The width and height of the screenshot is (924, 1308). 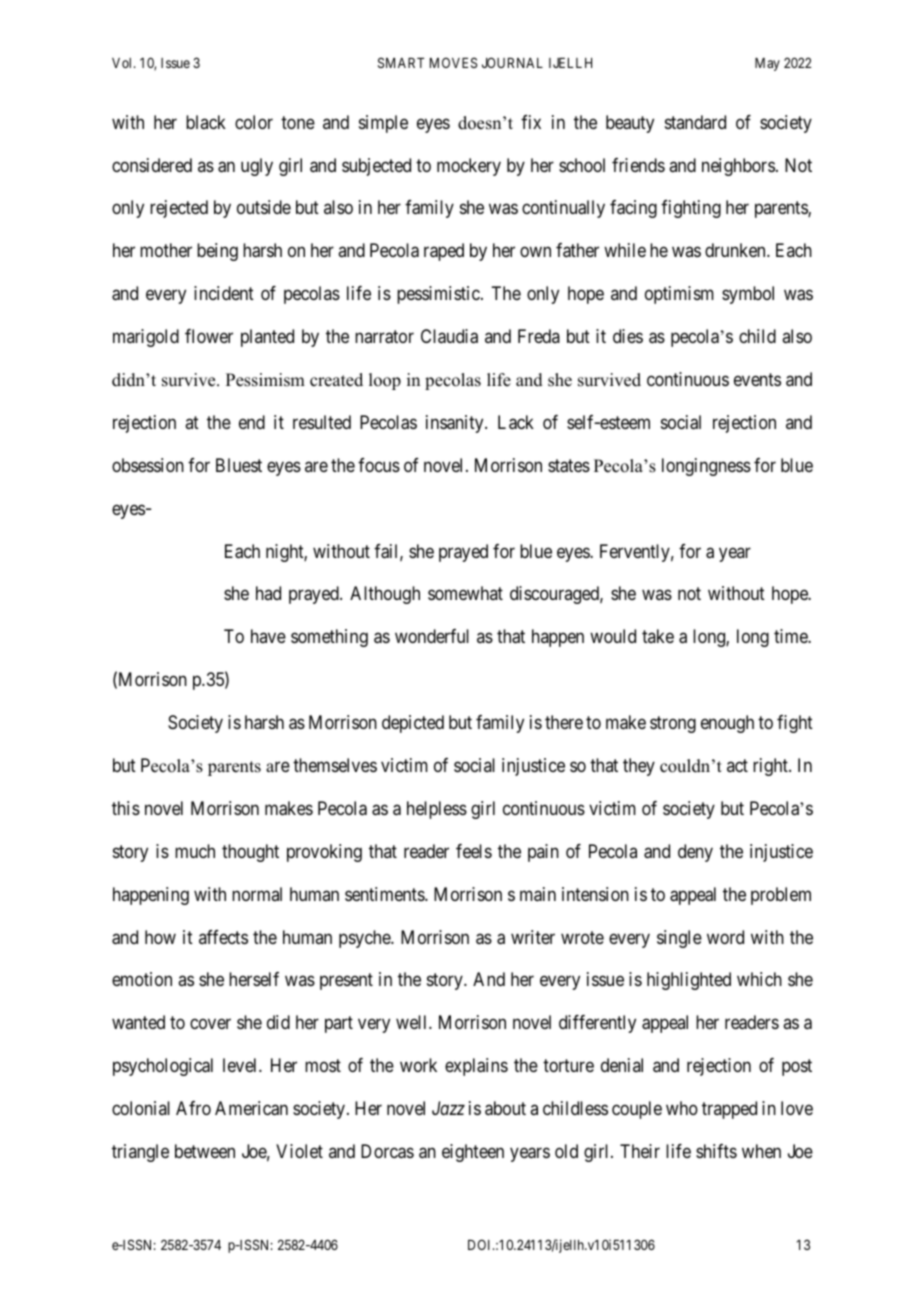 What do you see at coordinates (456, 424) in the screenshot?
I see `insanity` at bounding box center [456, 424].
